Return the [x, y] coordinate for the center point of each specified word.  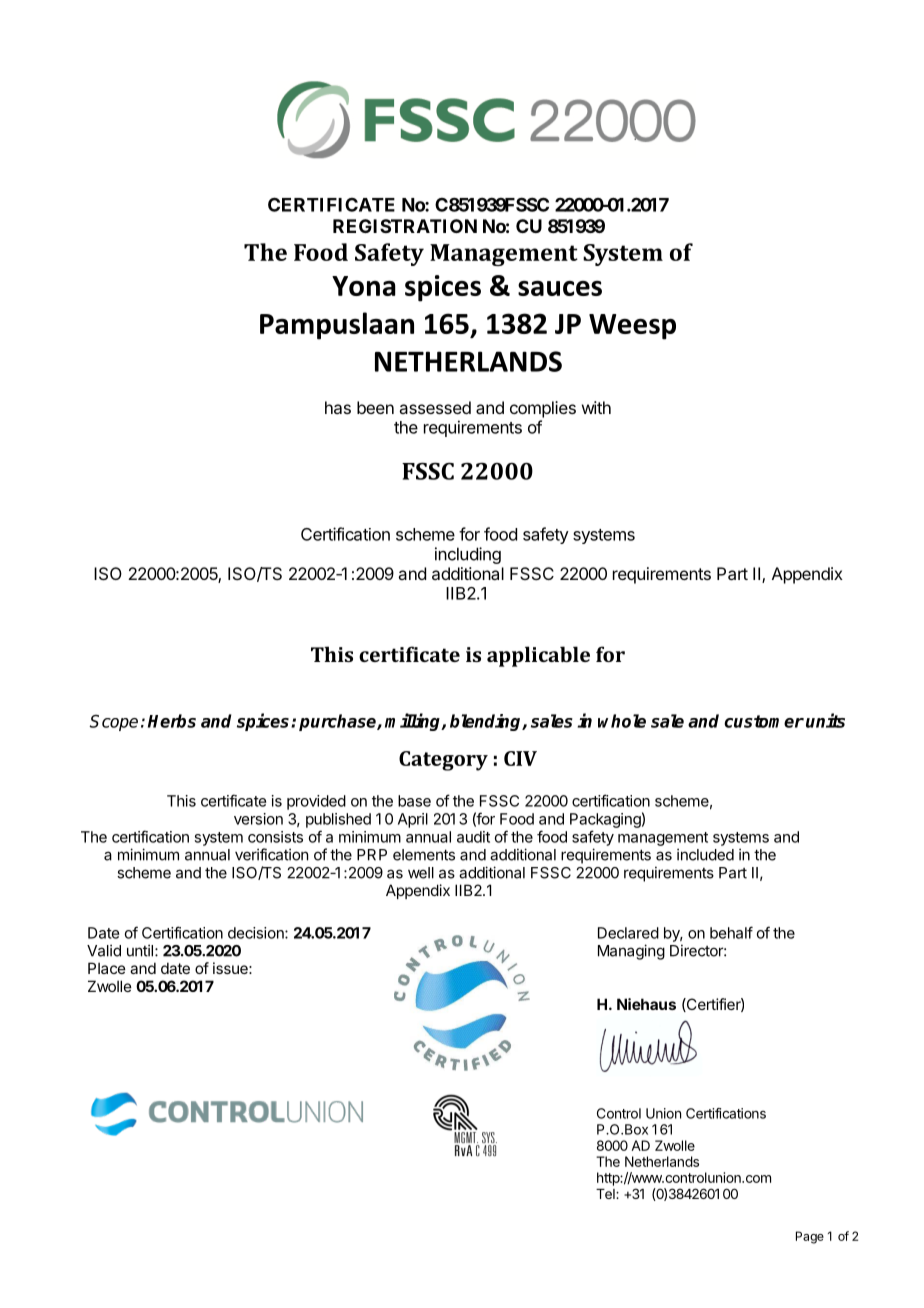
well [421, 873]
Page [810, 1237]
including [468, 555]
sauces [560, 288]
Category [443, 761]
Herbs [172, 721]
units [825, 720]
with [596, 407]
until [140, 950]
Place [107, 968]
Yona [364, 286]
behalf [731, 932]
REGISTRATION [405, 226]
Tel [606, 1194]
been [375, 407]
